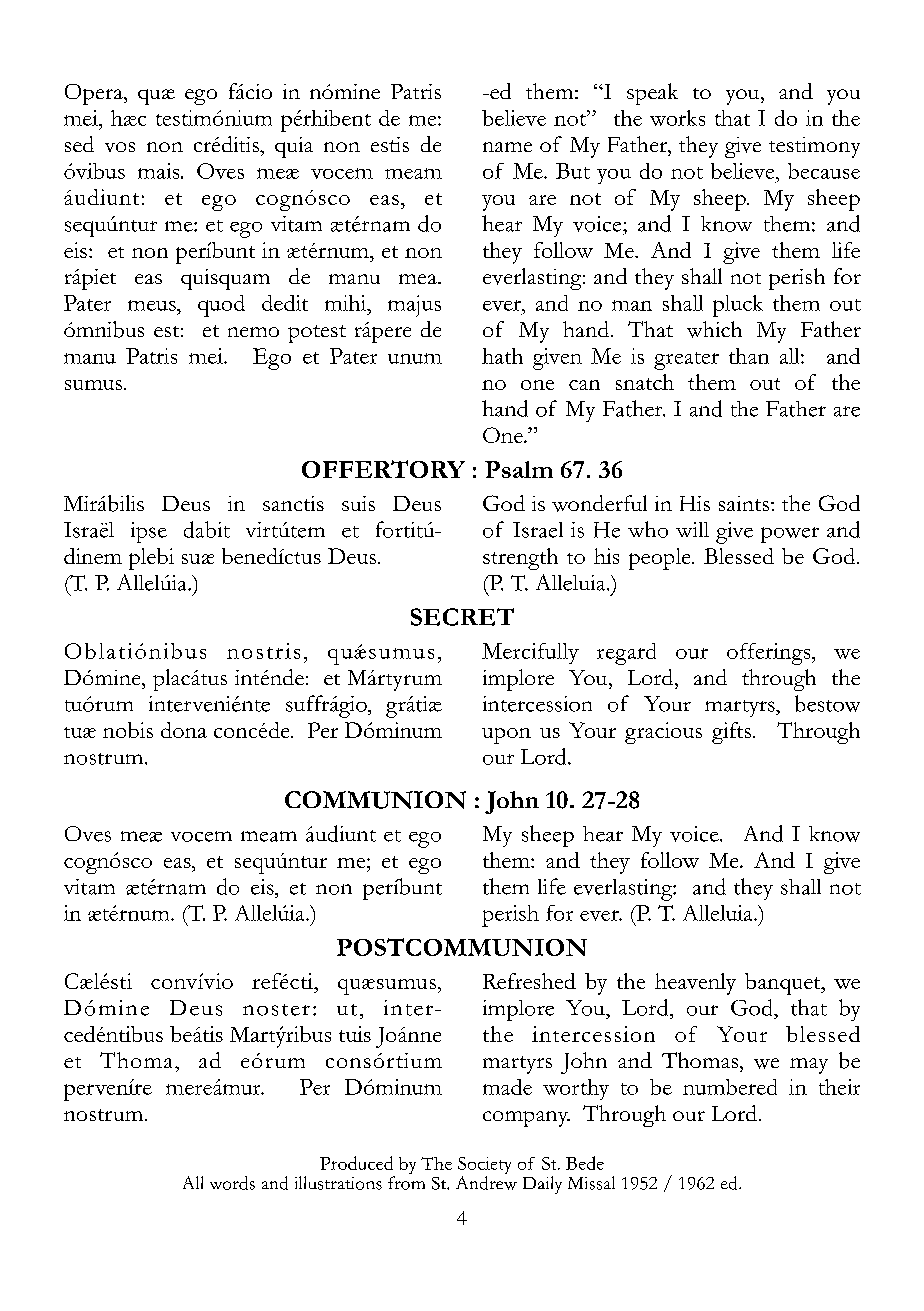 Image resolution: width=924 pixels, height=1311 pixels. I want to click on banquet, so click(784, 984).
